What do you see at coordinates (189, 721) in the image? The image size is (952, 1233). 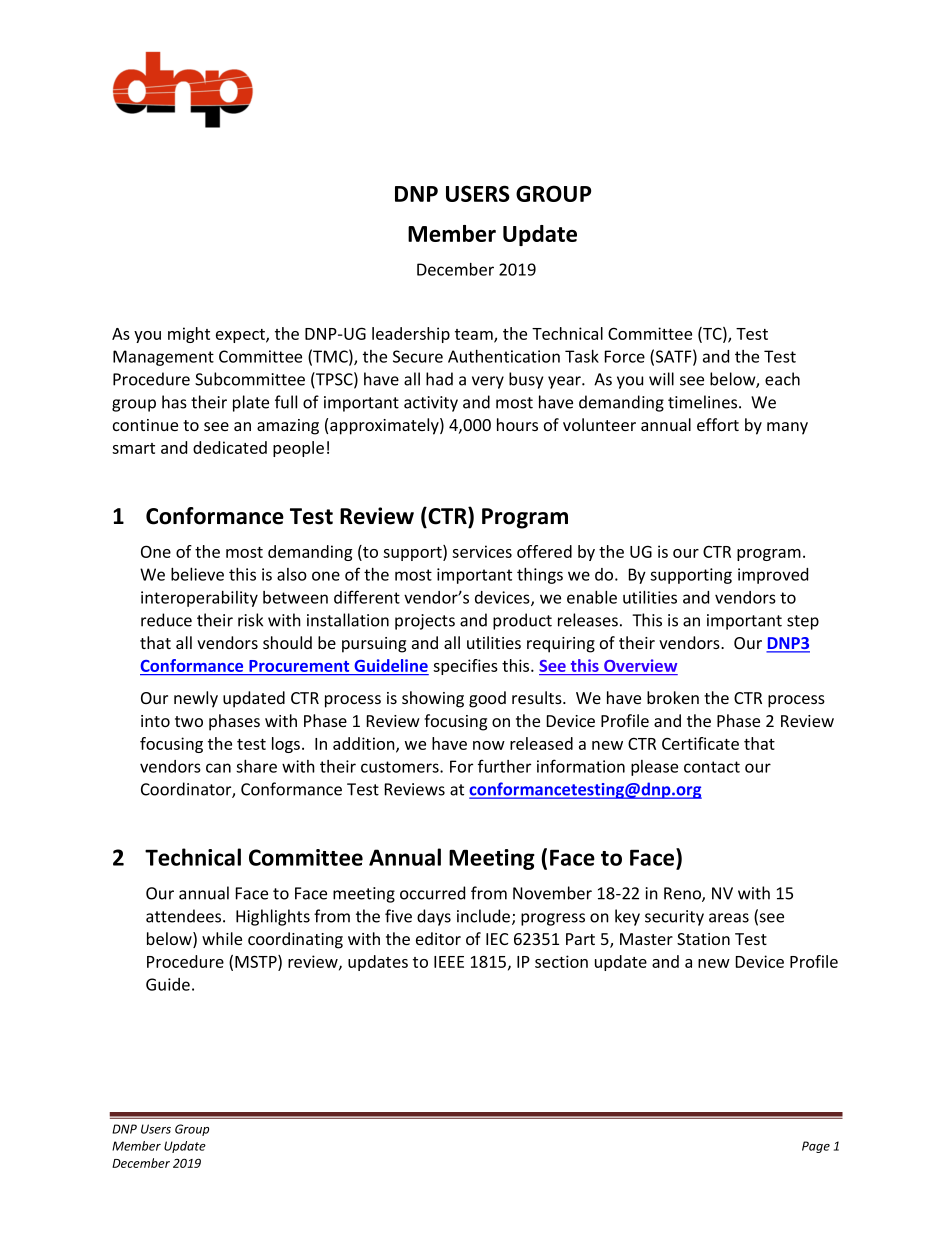 I see `two` at bounding box center [189, 721].
